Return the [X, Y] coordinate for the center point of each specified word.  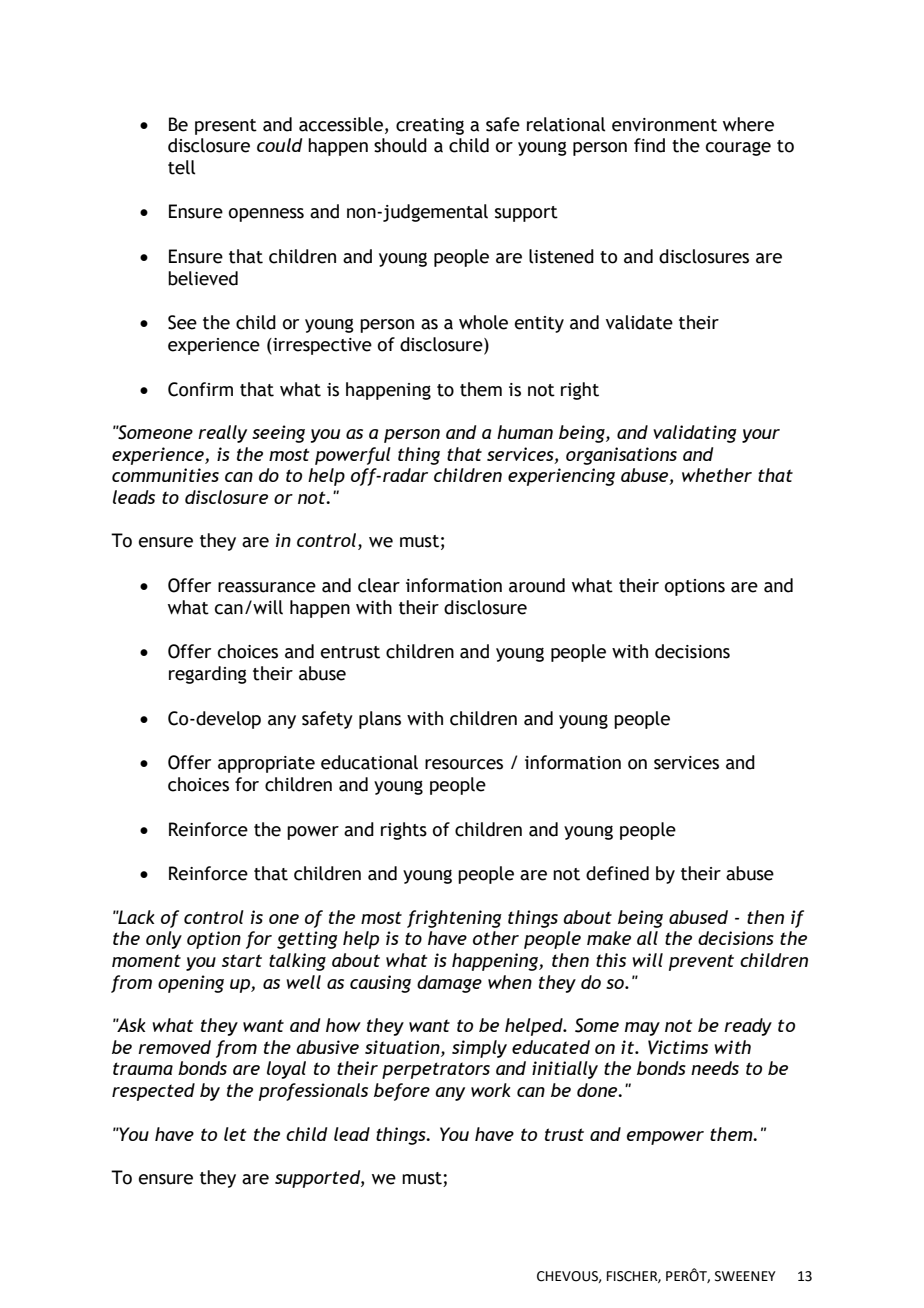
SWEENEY [745, 1276]
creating [430, 126]
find [649, 145]
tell [181, 167]
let [235, 1134]
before [402, 1092]
